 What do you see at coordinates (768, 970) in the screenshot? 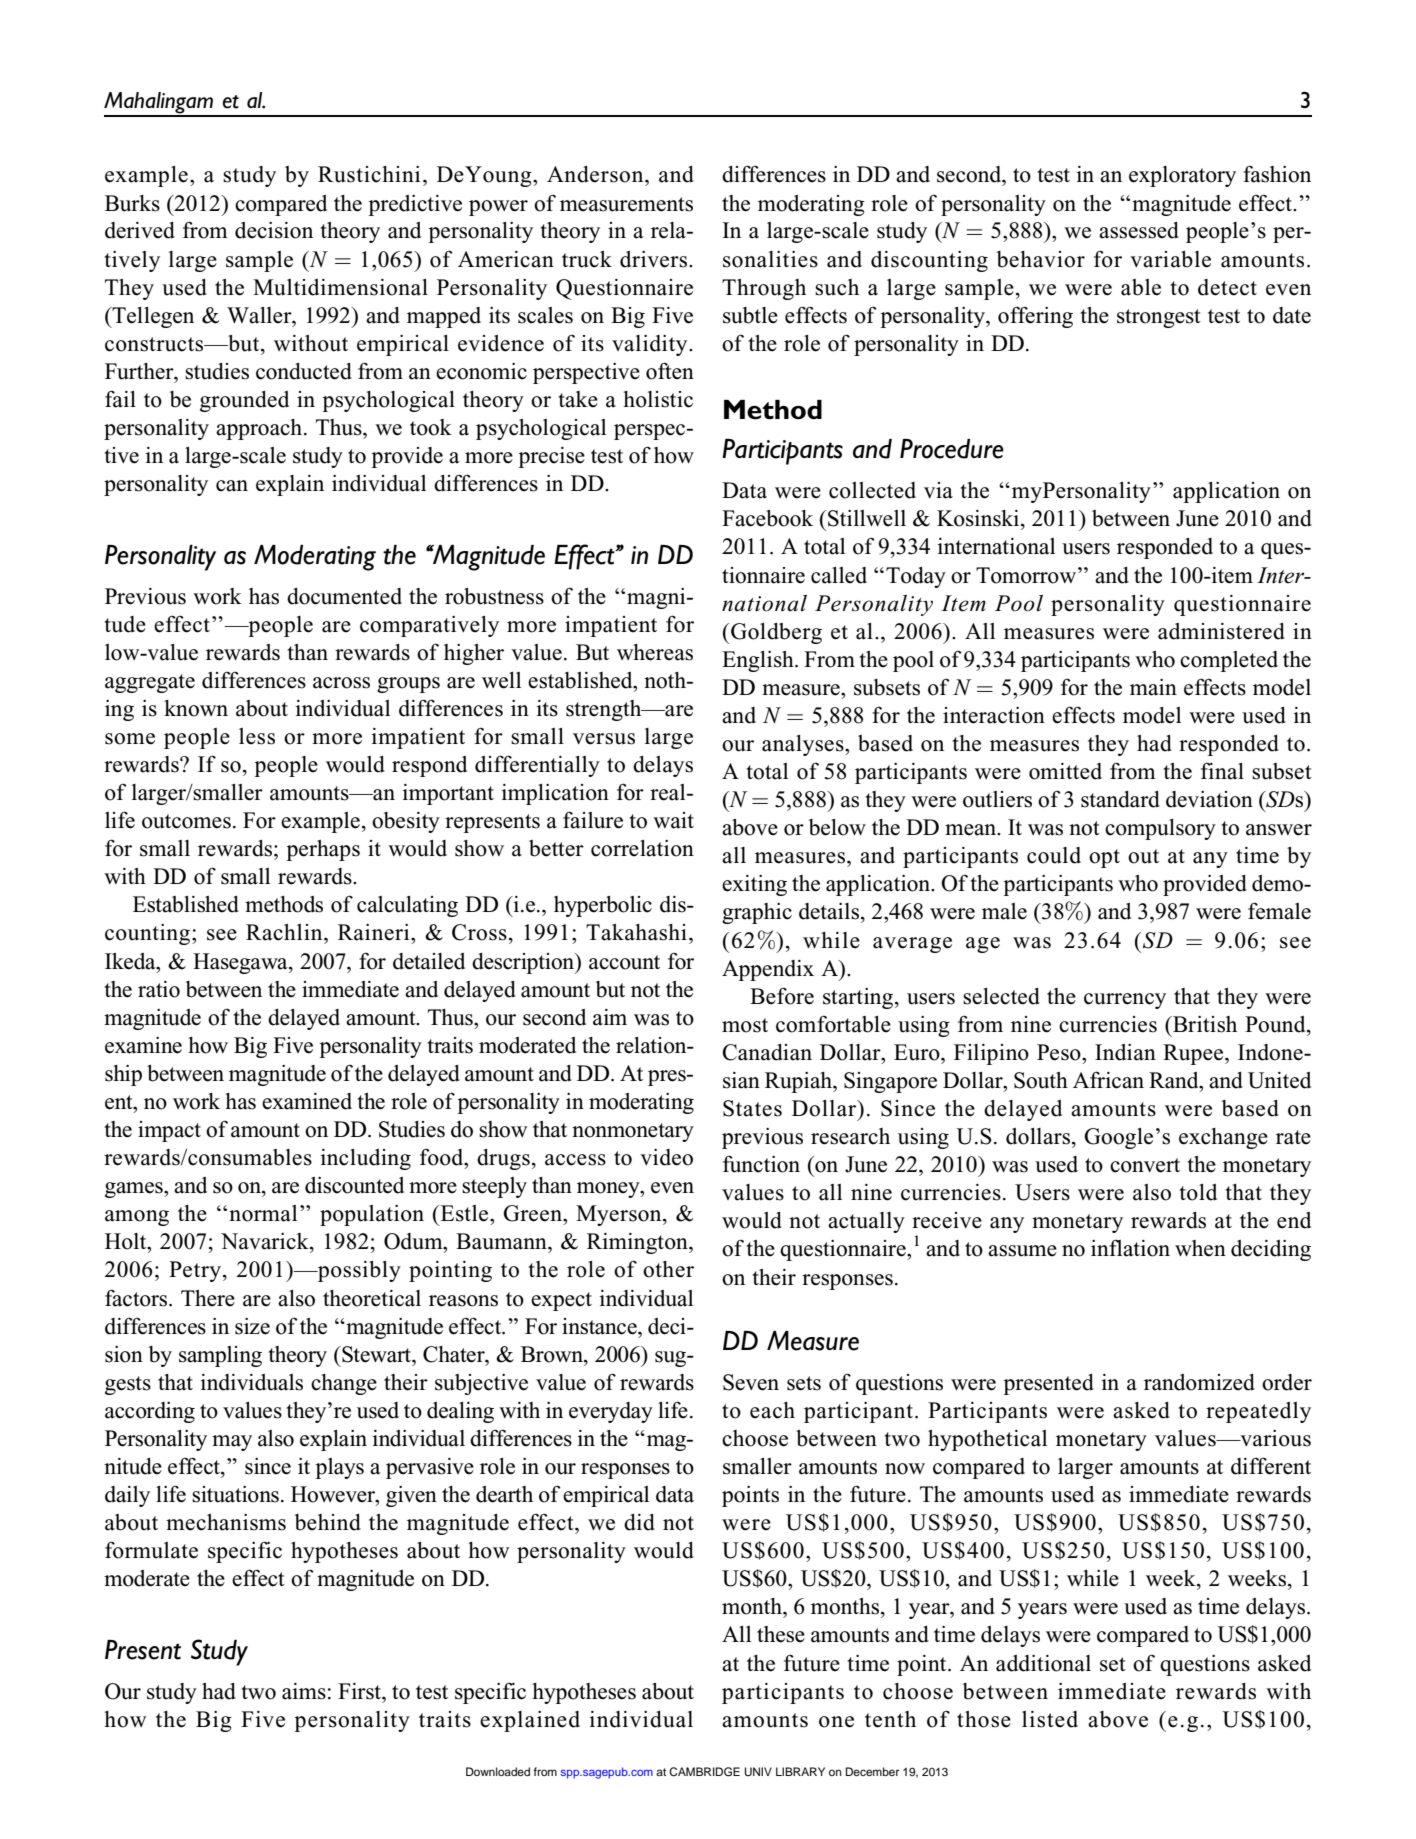
I see `Appendix` at bounding box center [768, 970].
